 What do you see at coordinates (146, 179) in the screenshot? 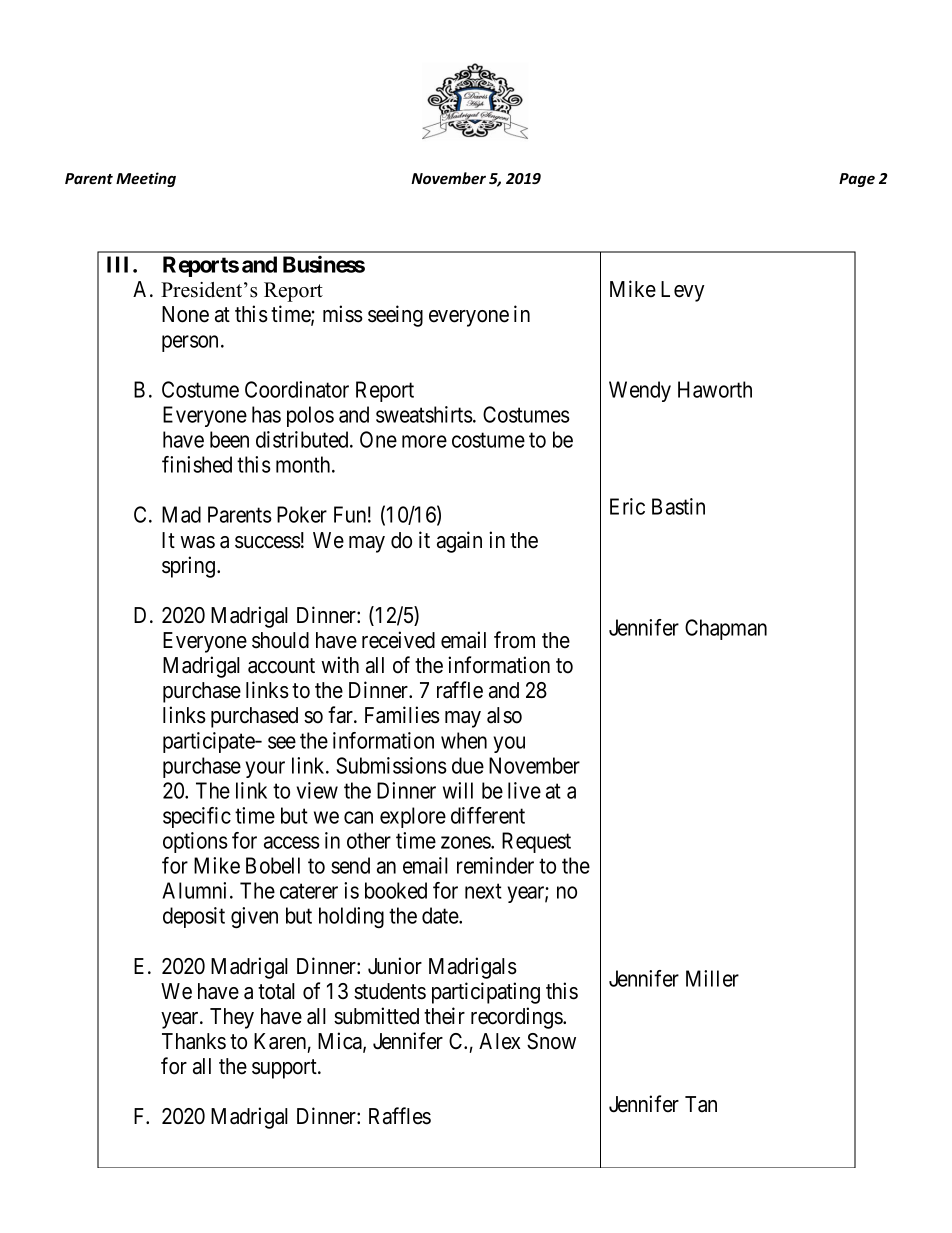
I see `Meeting` at bounding box center [146, 179].
